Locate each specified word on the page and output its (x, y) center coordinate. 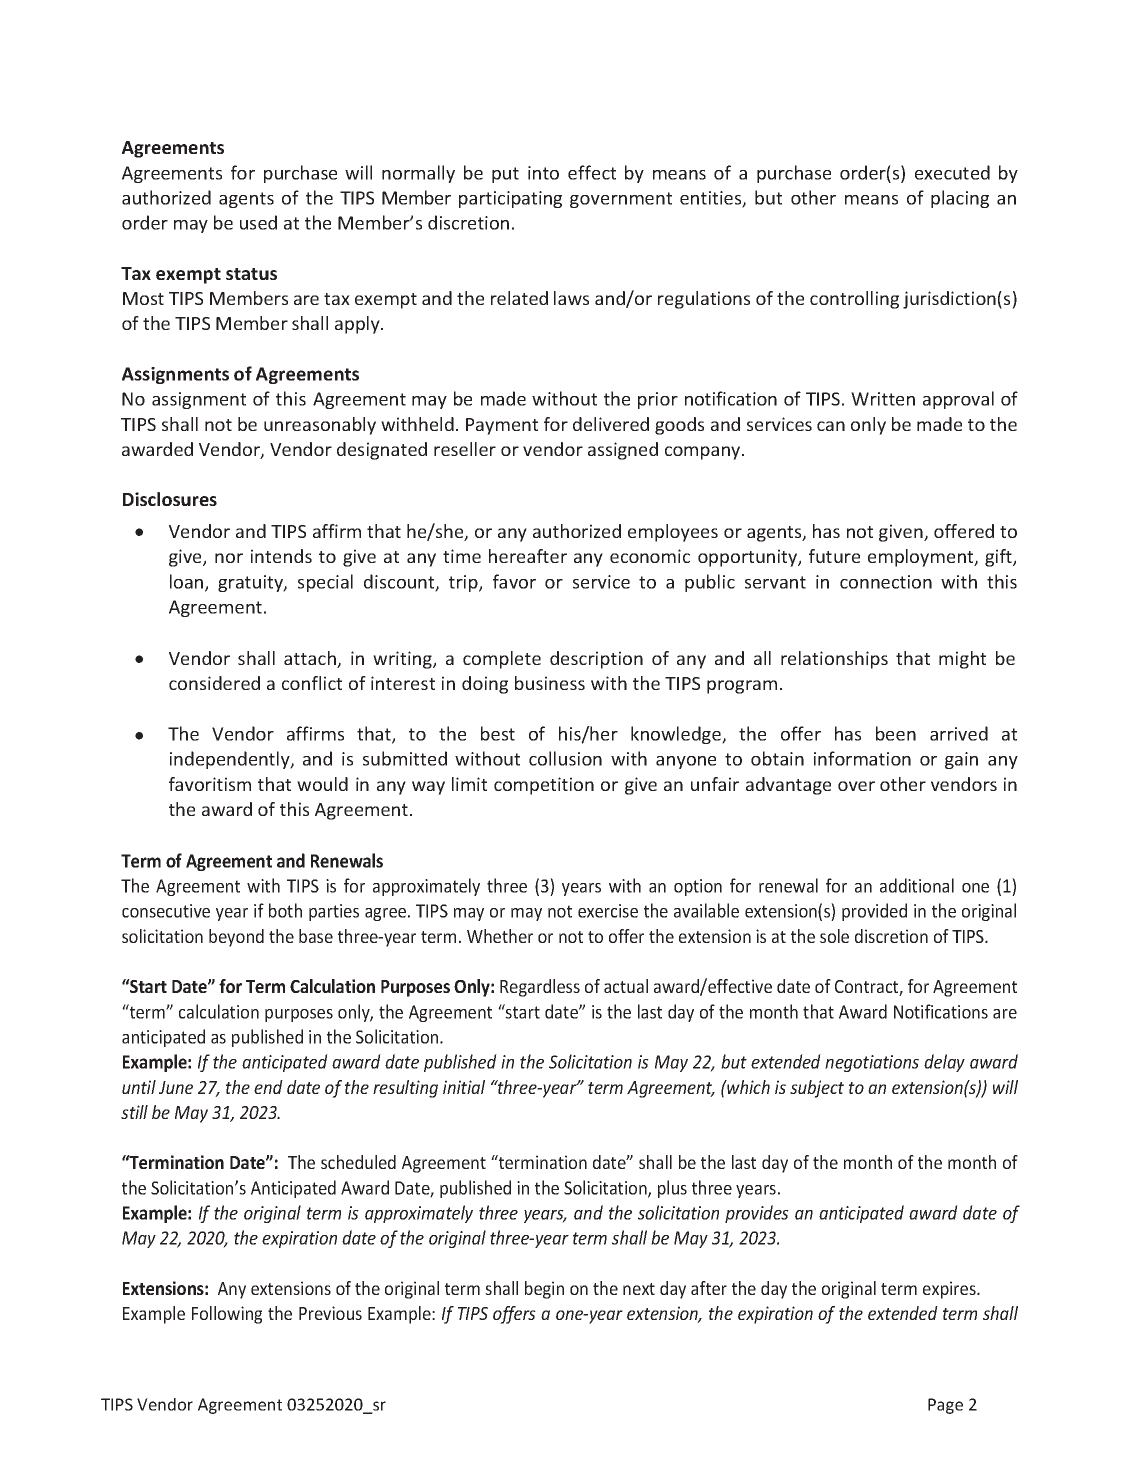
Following (227, 1315)
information (862, 758)
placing (960, 199)
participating (510, 199)
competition (544, 786)
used (258, 222)
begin (544, 1290)
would (322, 784)
